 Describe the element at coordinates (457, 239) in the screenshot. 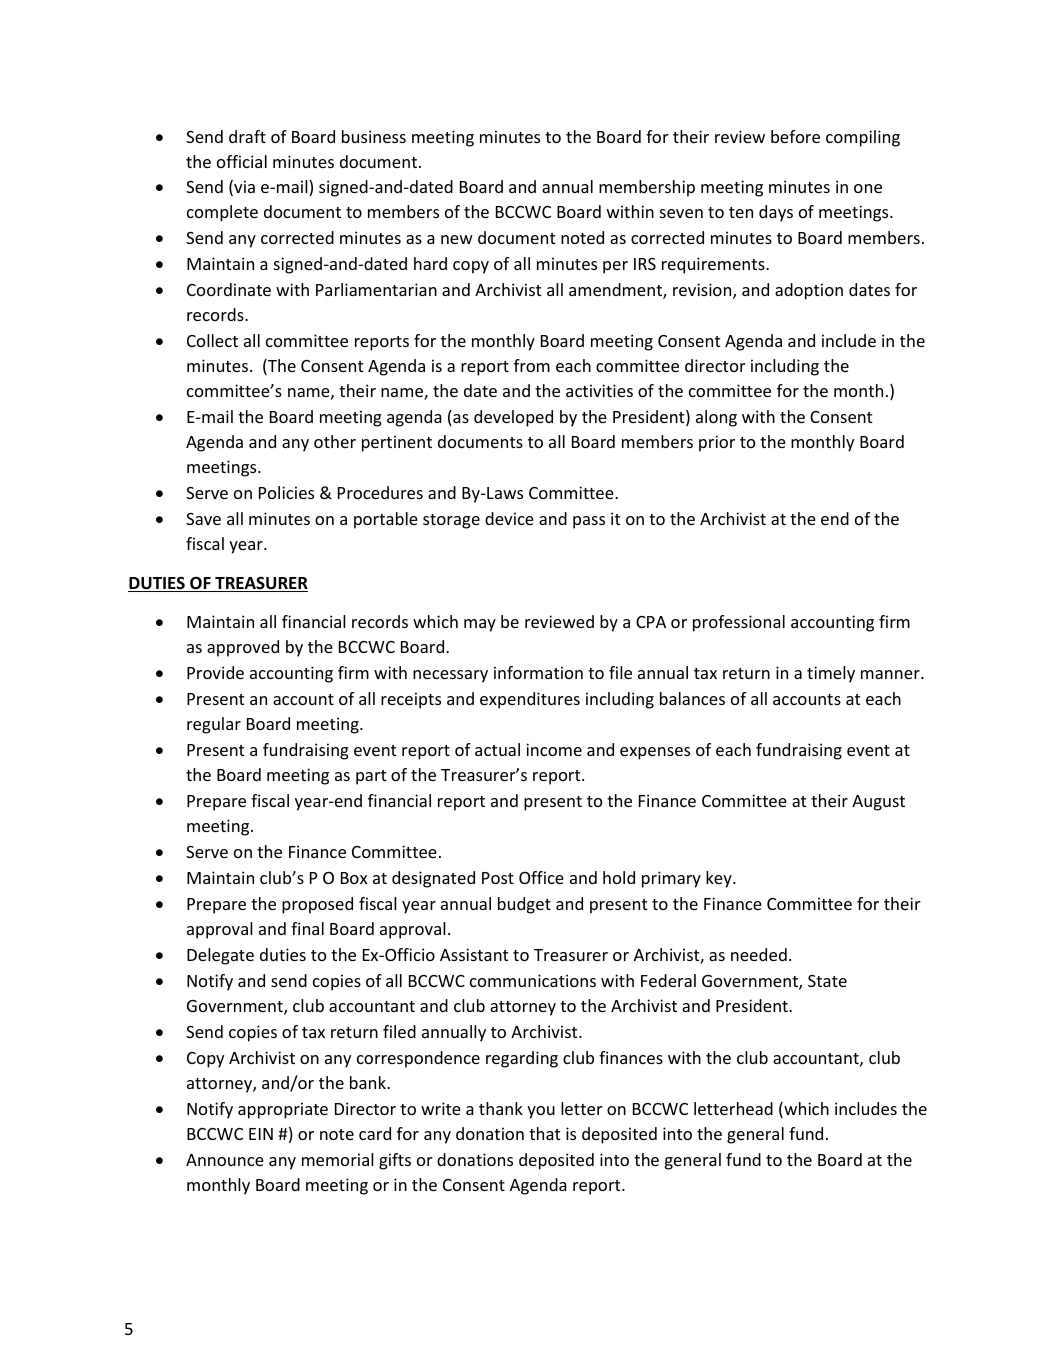

I see `new` at that location.
